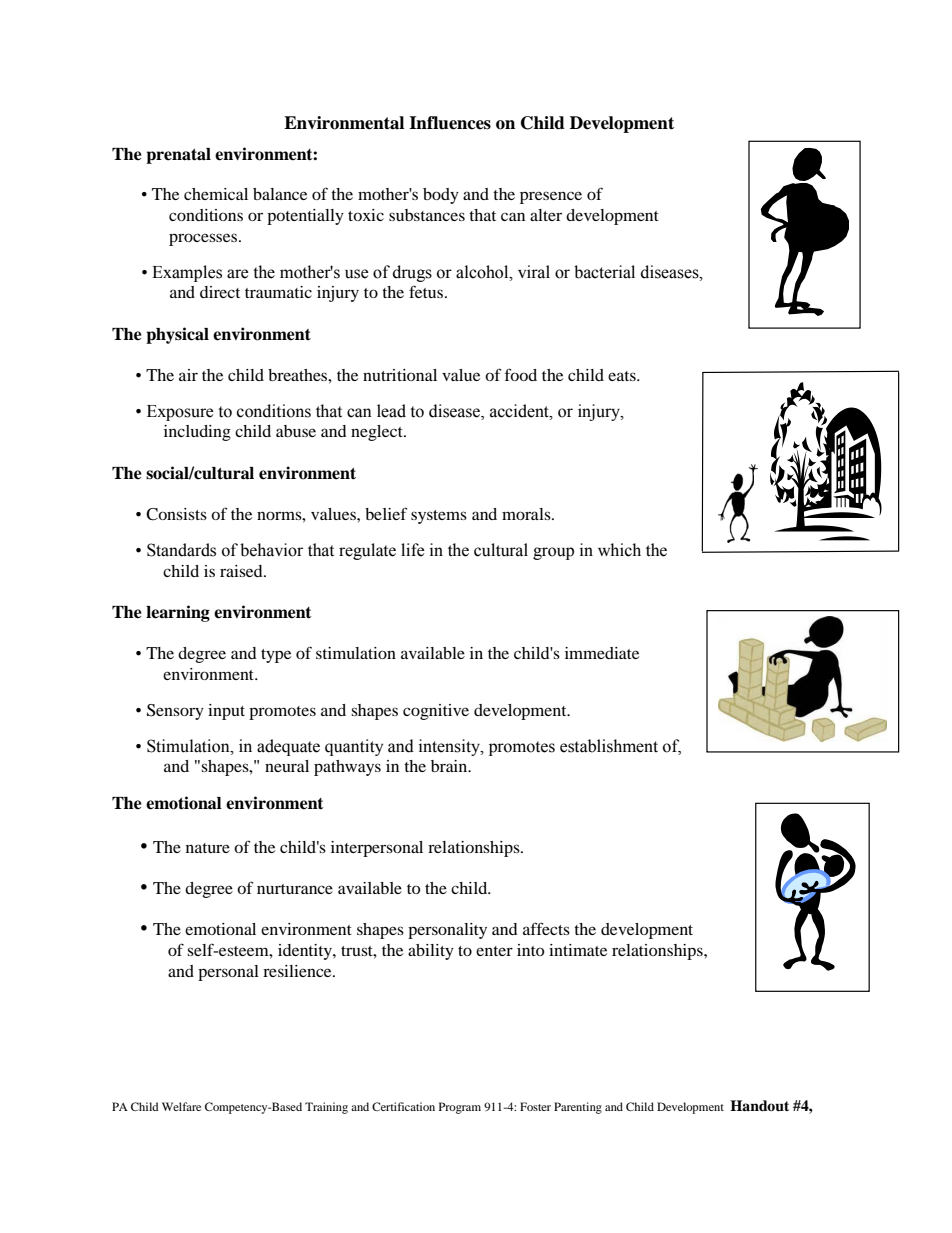 This screenshot has height=1233, width=952. I want to click on Welfare, so click(181, 1106).
